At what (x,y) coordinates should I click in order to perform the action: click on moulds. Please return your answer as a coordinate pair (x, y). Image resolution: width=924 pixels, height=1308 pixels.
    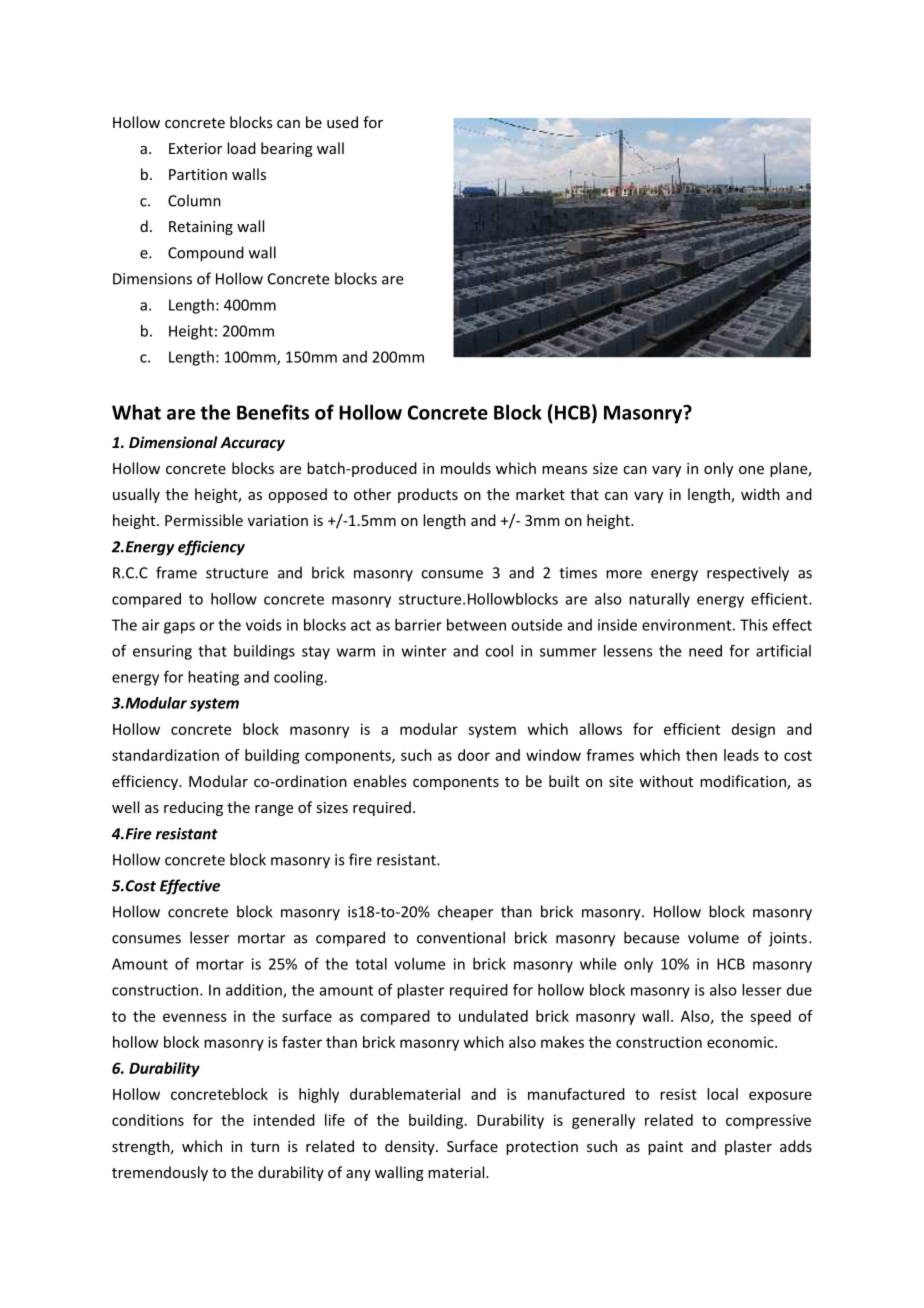
    Looking at the image, I should click on (466, 468).
